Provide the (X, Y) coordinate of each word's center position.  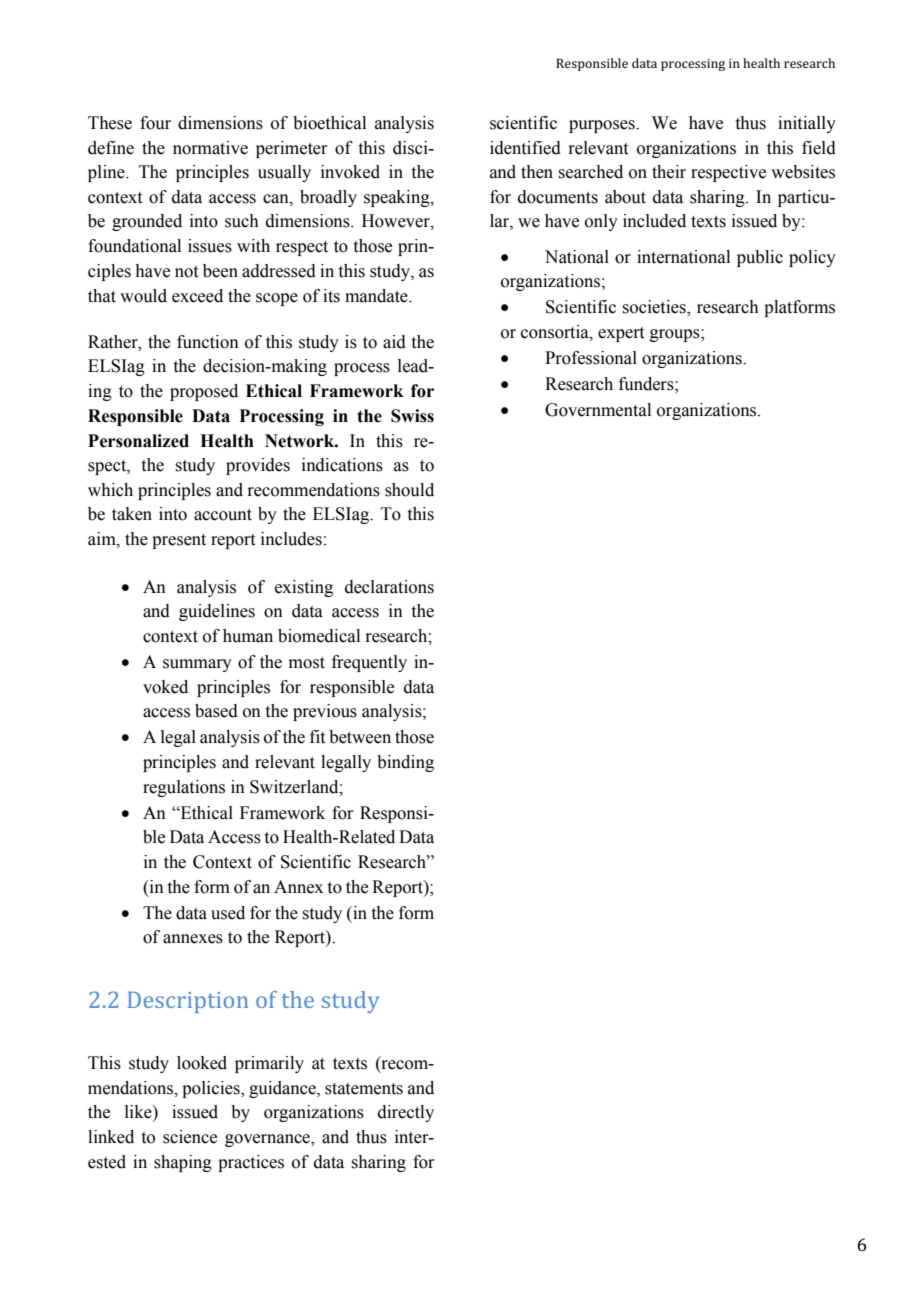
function (208, 342)
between (360, 737)
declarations (389, 587)
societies (655, 308)
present (179, 541)
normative (210, 148)
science (190, 1137)
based (216, 711)
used (228, 913)
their (669, 172)
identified (525, 148)
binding (405, 763)
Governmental (598, 410)
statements (364, 1089)
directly (406, 1113)
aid (394, 342)
